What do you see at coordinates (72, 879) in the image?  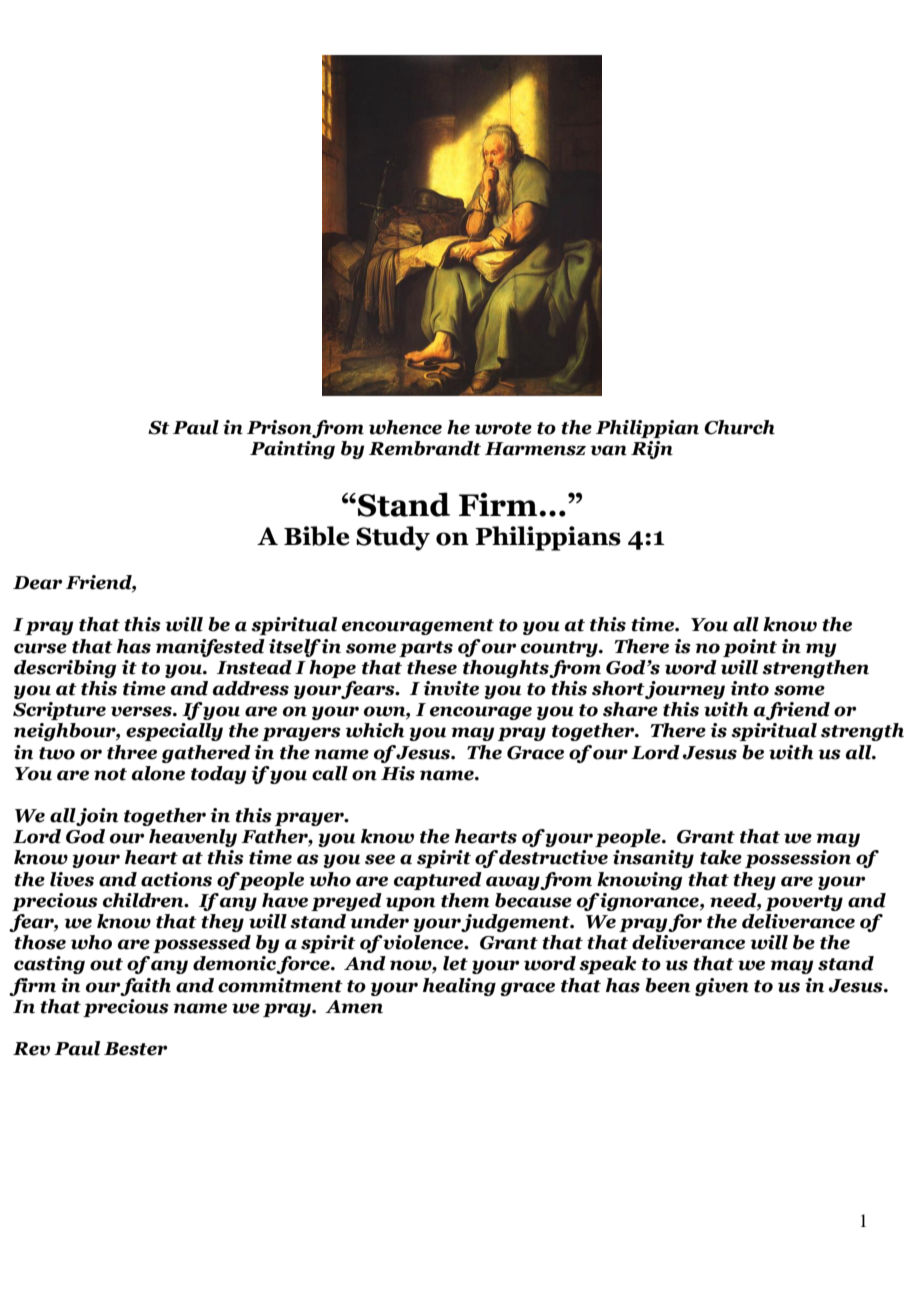 I see `lives` at bounding box center [72, 879].
